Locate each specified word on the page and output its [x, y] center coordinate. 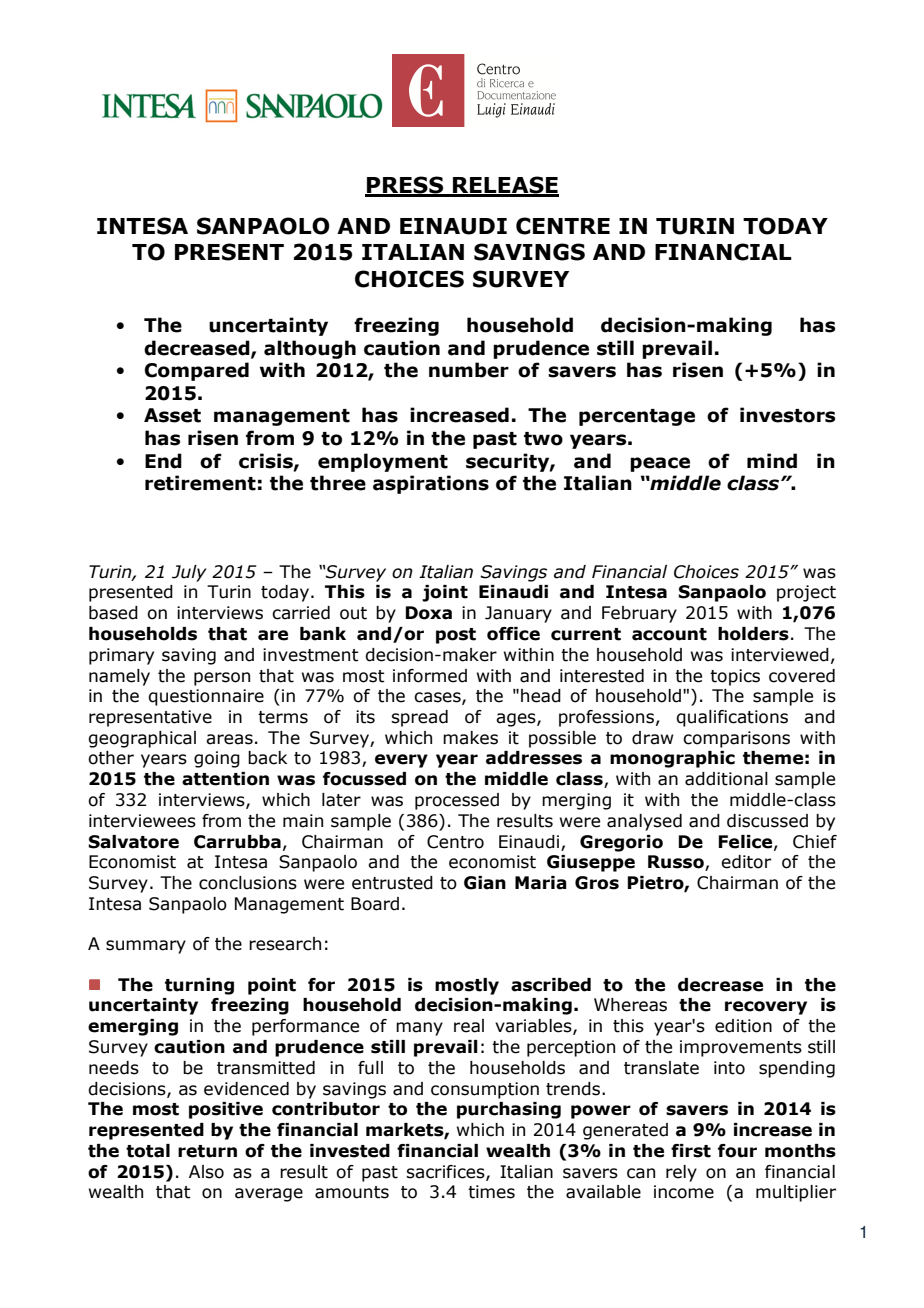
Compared [197, 371]
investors [787, 415]
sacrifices [446, 1172]
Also [206, 1172]
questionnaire [206, 697]
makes [470, 738]
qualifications [732, 718]
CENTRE [563, 226]
